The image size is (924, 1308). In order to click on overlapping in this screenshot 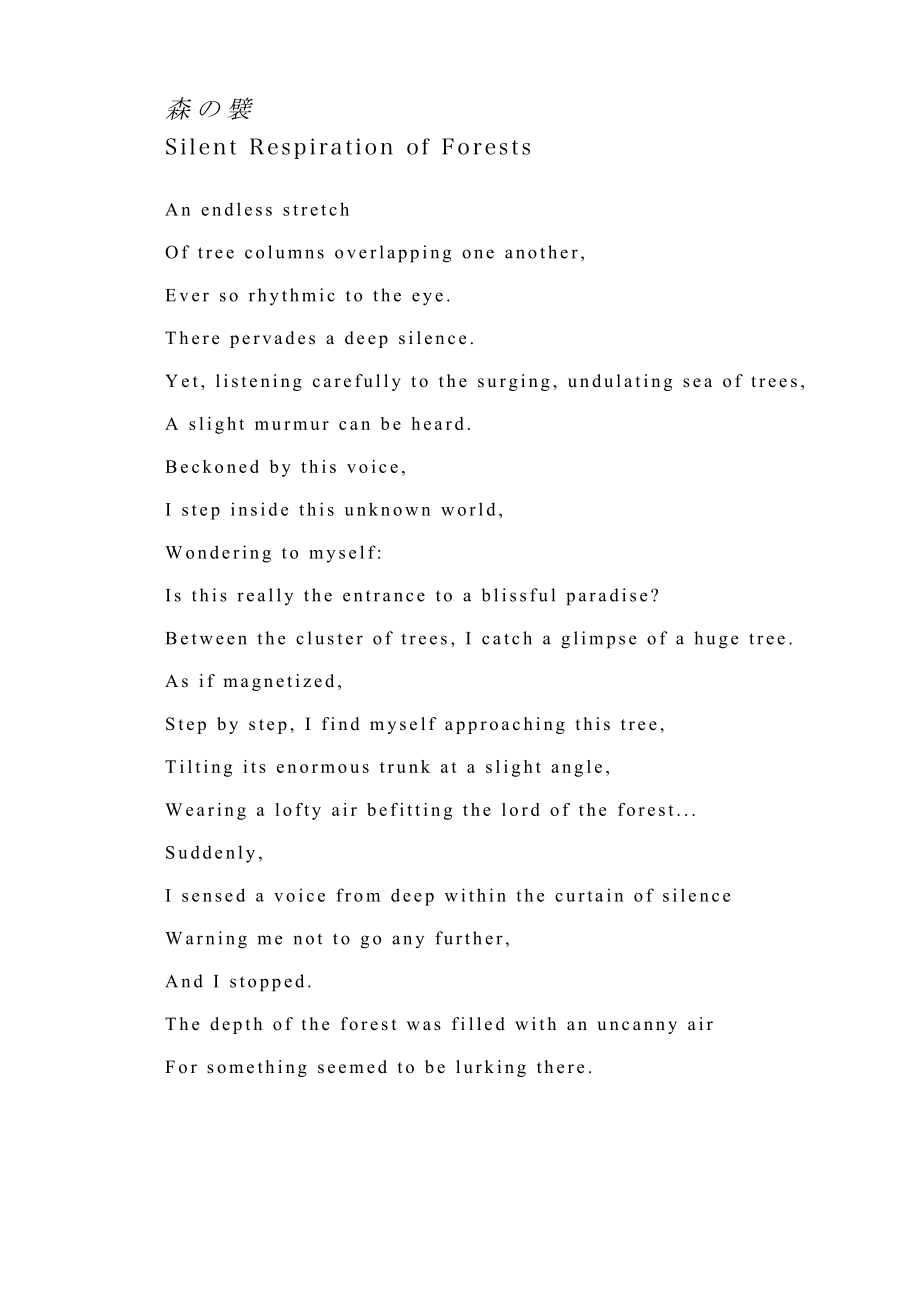, I will do `click(393, 254)`.
